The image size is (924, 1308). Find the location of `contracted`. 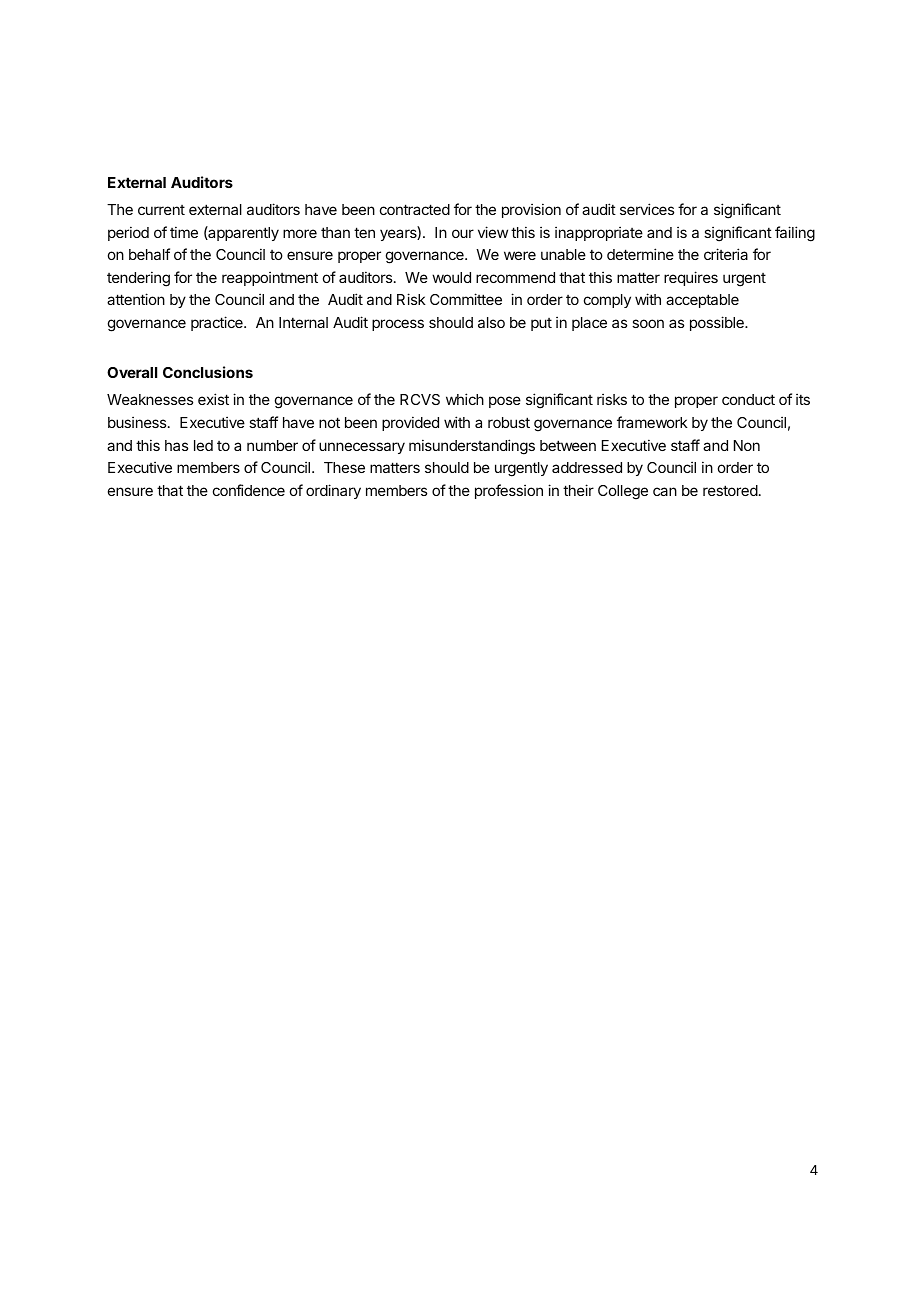

contracted is located at coordinates (415, 209).
